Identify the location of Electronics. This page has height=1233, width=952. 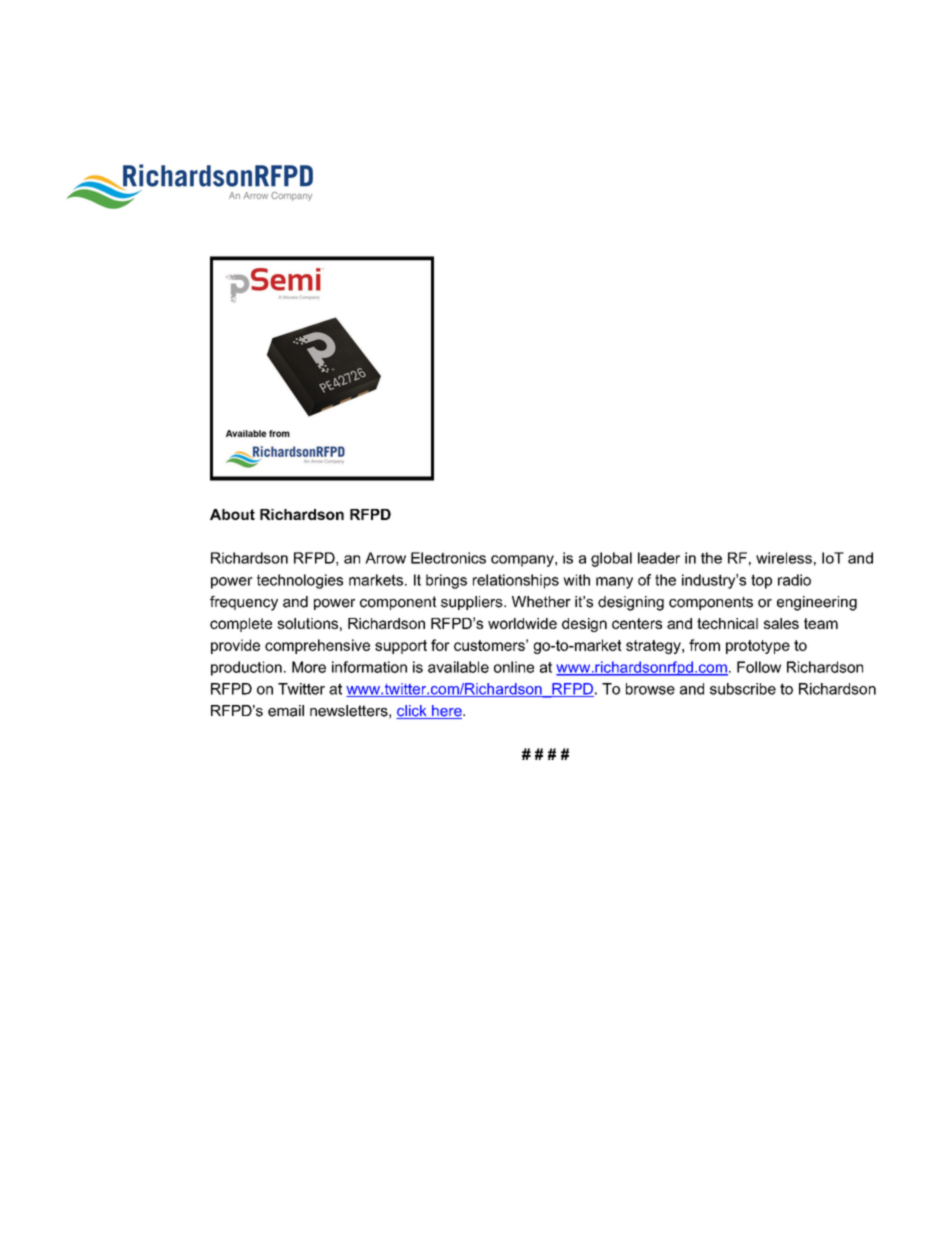
(448, 558).
